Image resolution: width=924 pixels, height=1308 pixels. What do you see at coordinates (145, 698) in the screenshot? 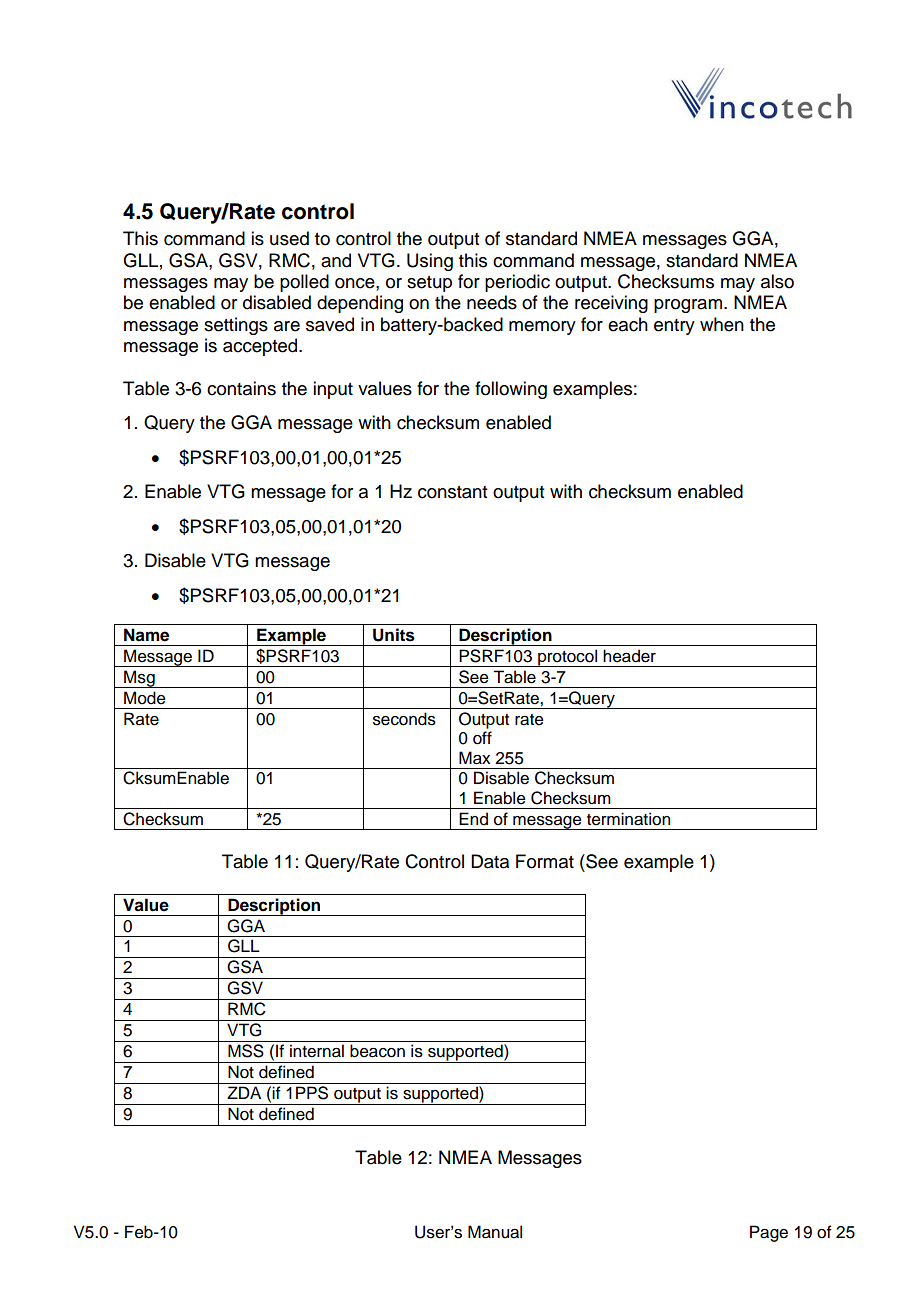
I see `Mode` at bounding box center [145, 698].
